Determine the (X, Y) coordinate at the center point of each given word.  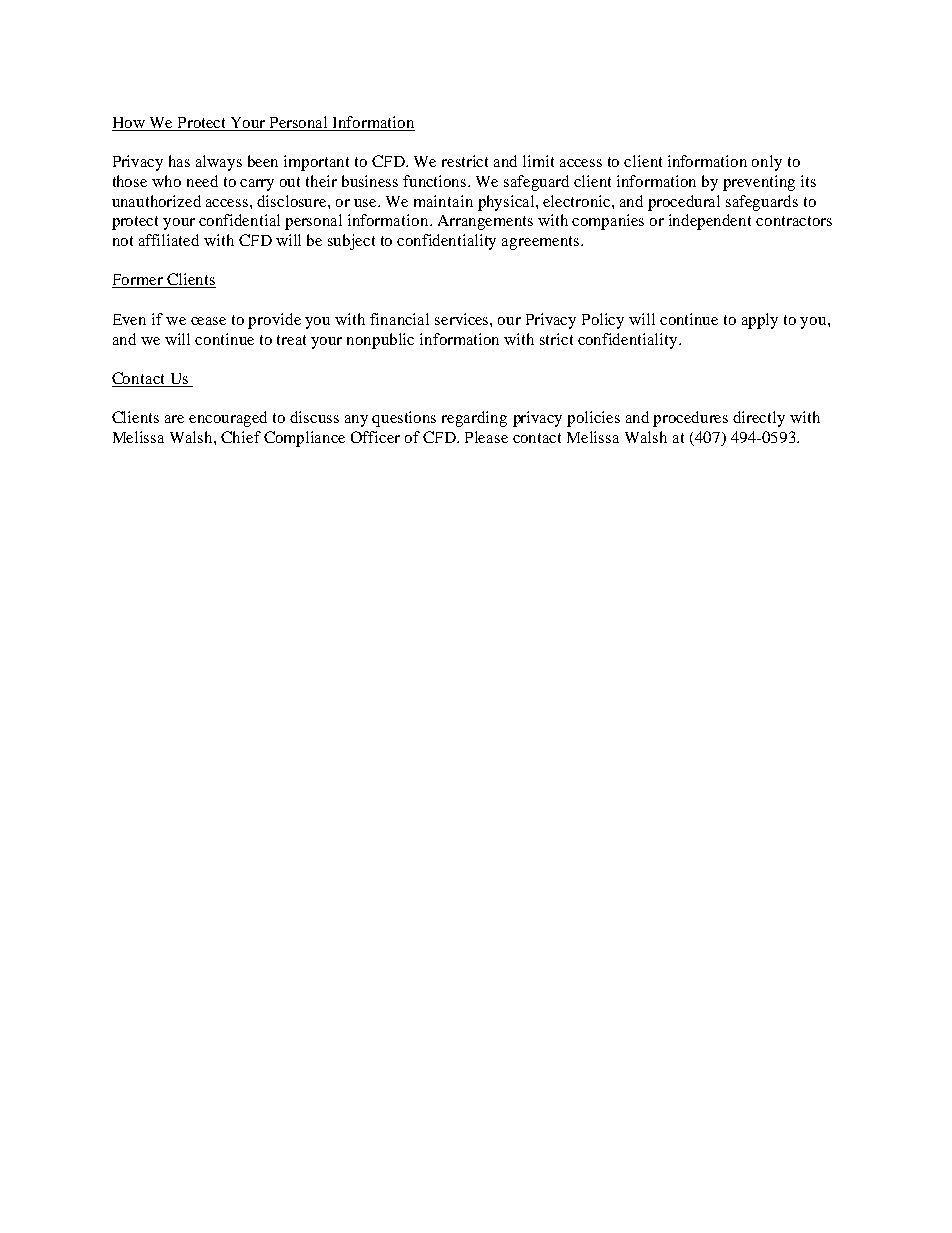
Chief (241, 437)
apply (760, 321)
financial (399, 319)
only (767, 163)
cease (208, 321)
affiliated (169, 240)
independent (710, 222)
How (129, 124)
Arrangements (485, 222)
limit (538, 161)
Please (486, 437)
